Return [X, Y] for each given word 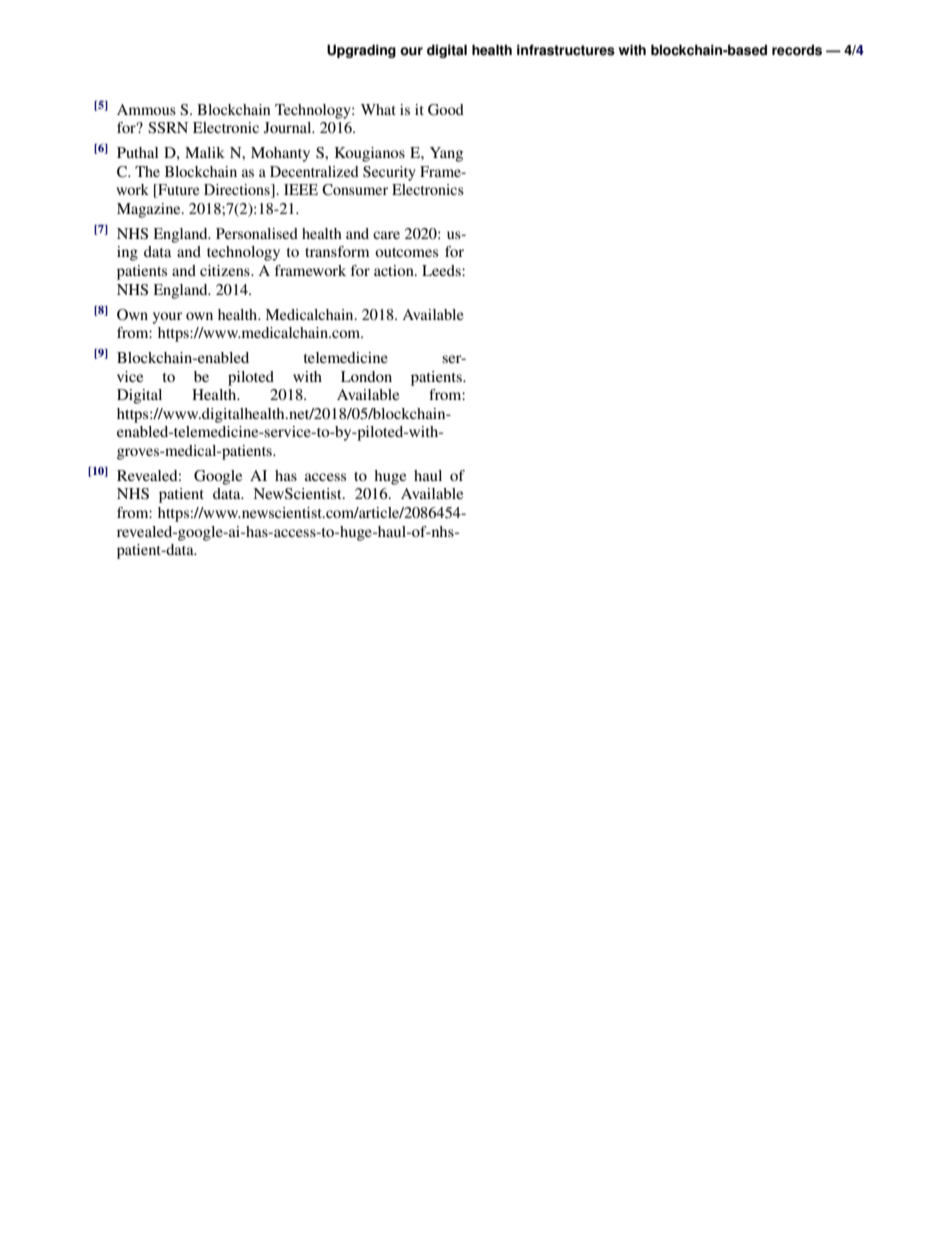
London [366, 376]
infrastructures [566, 50]
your [167, 318]
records [797, 50]
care [386, 235]
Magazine [150, 210]
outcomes [406, 252]
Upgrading [361, 51]
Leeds [442, 270]
